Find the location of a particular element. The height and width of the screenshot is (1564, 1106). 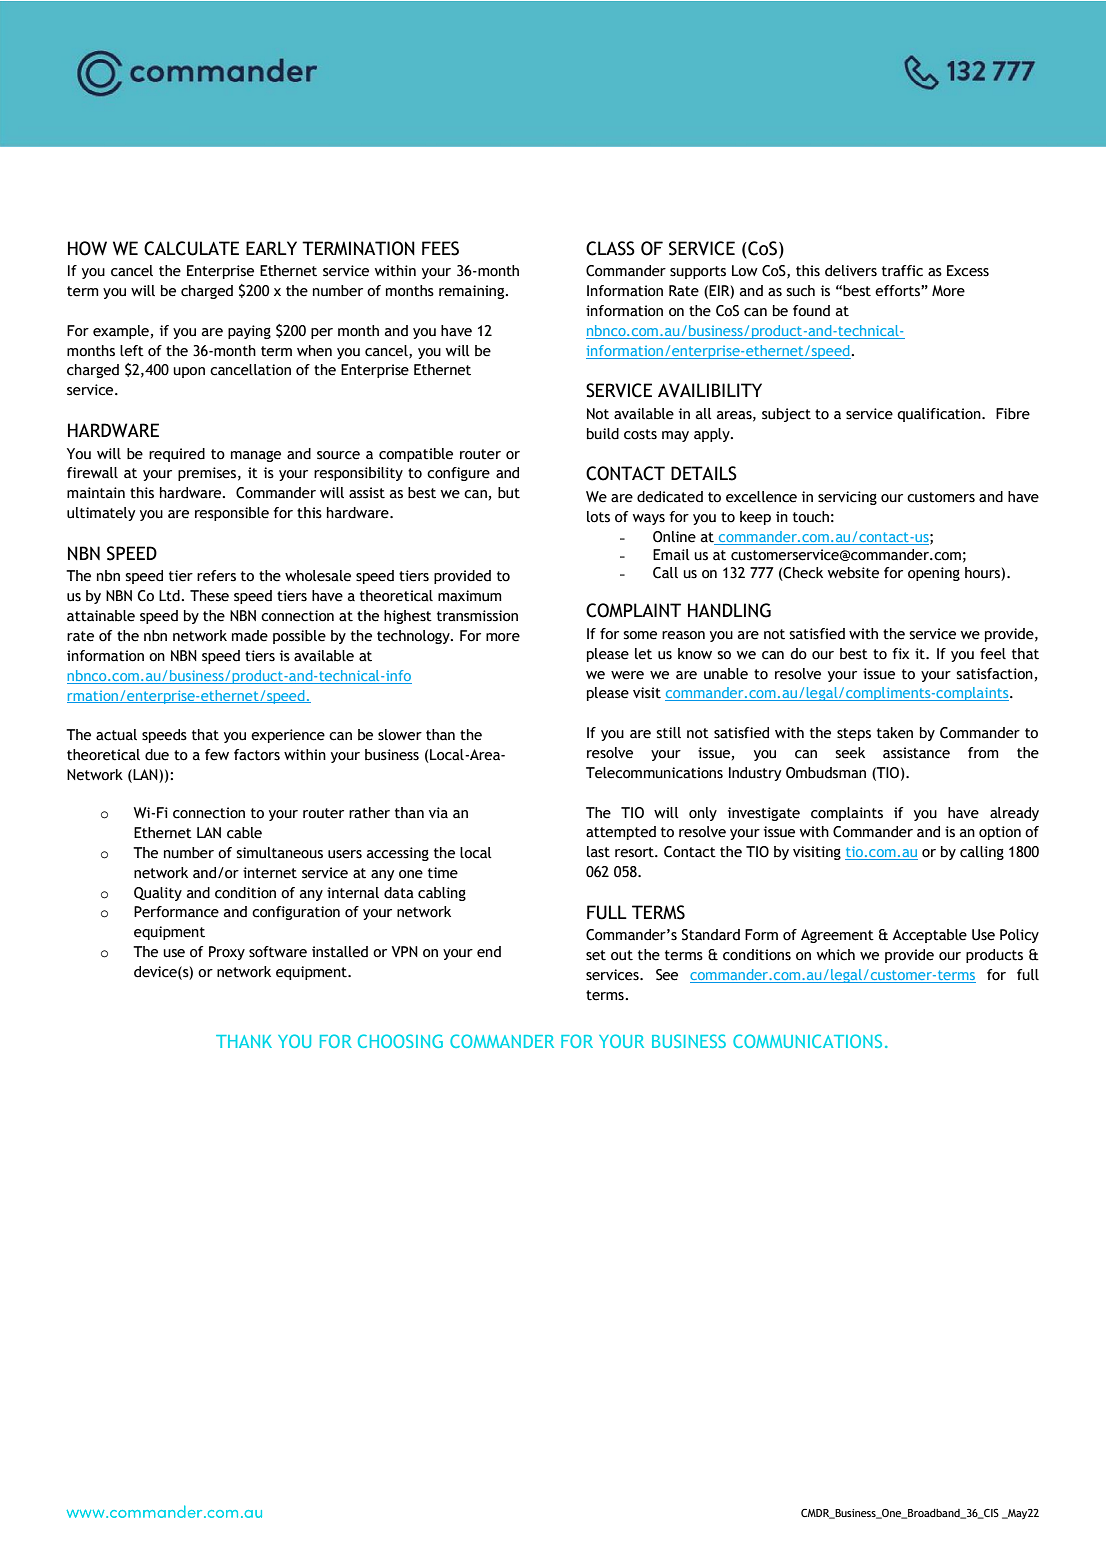

some is located at coordinates (640, 635).
